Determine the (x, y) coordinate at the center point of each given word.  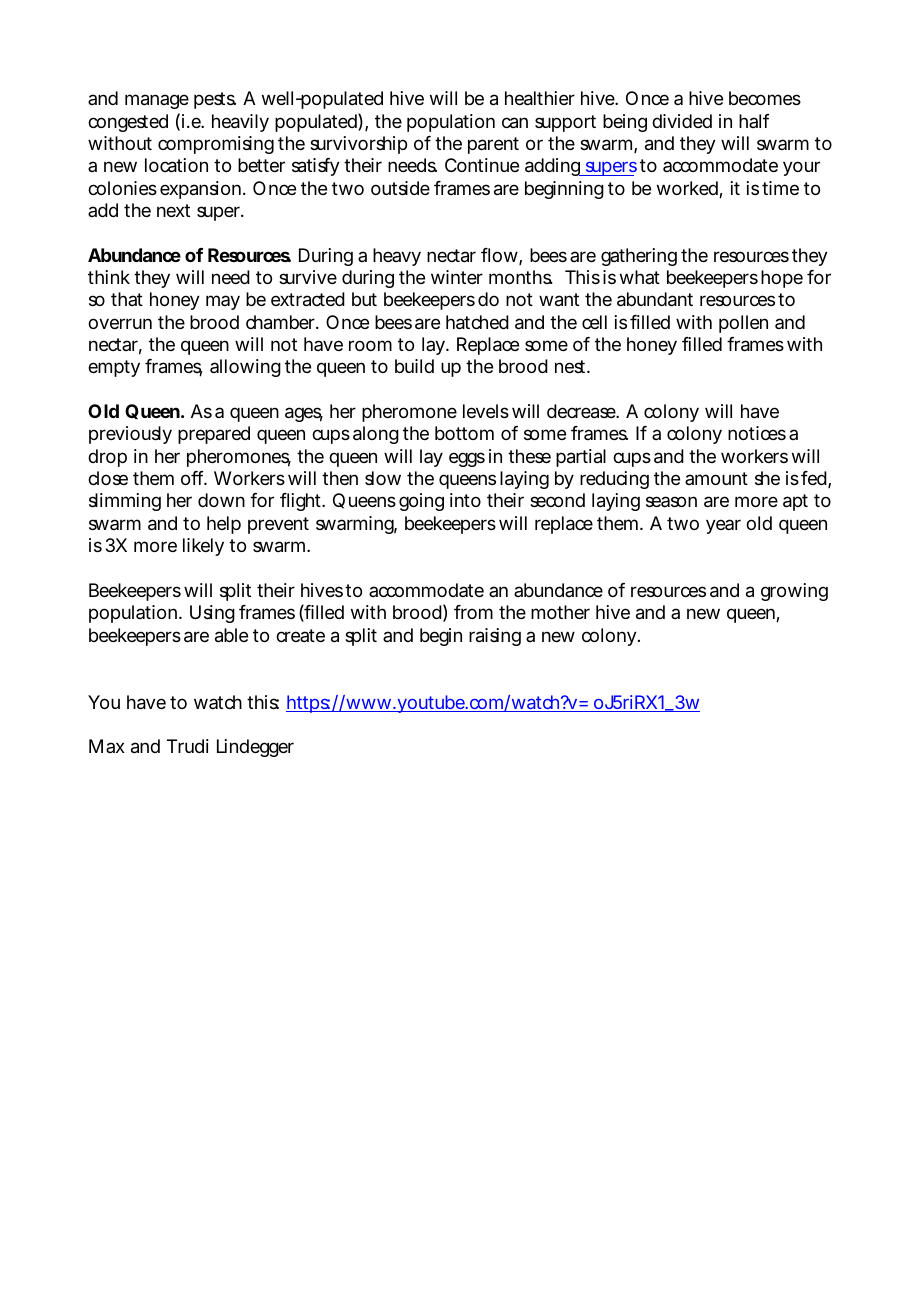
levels (486, 411)
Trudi (188, 746)
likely (203, 547)
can (515, 123)
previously (130, 435)
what (640, 277)
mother (560, 612)
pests (215, 100)
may (223, 302)
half (754, 121)
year (723, 526)
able (231, 635)
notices (757, 433)
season (671, 501)
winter (457, 277)
